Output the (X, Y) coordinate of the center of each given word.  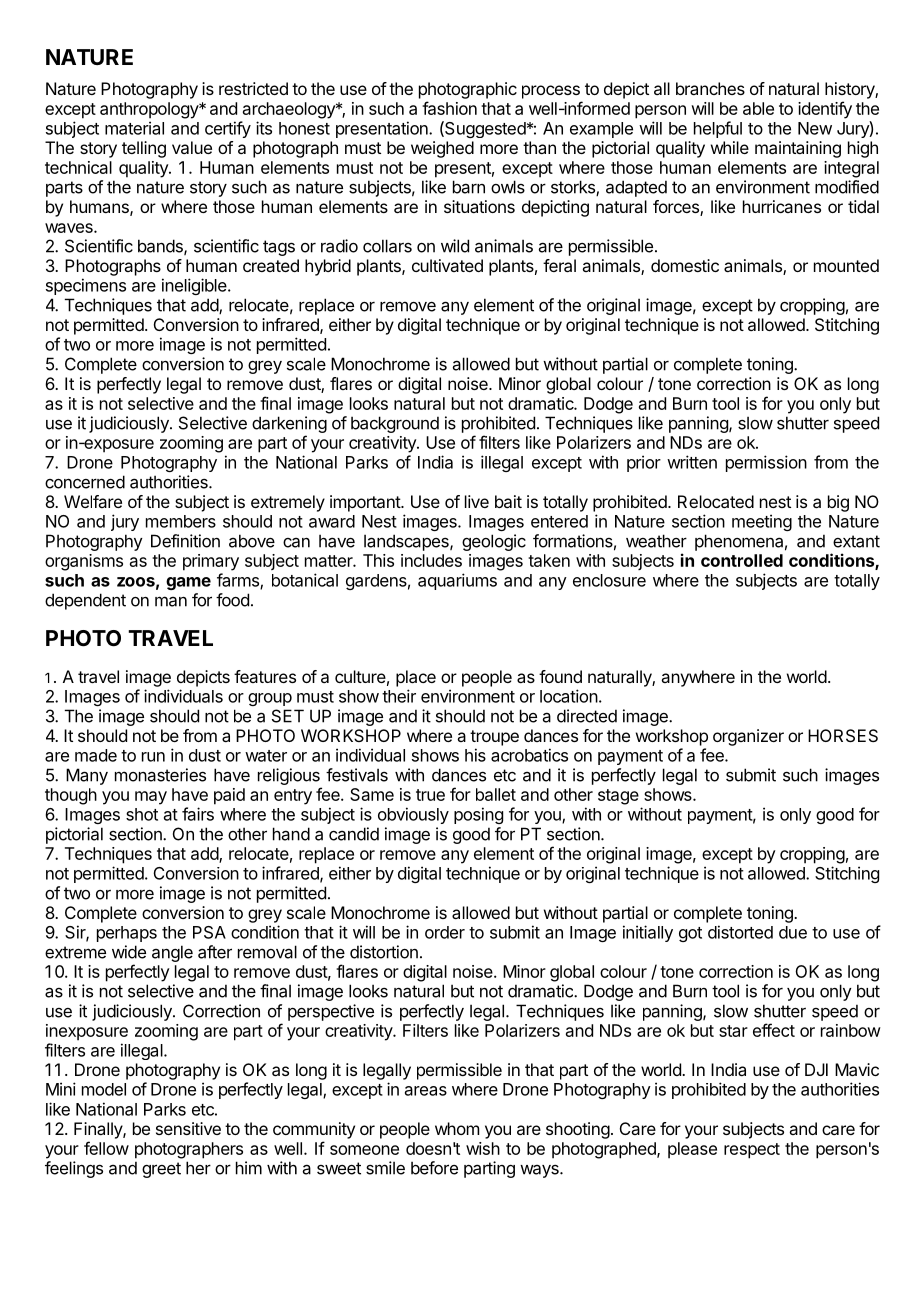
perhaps (127, 934)
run (153, 757)
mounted (846, 265)
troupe (494, 738)
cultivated (447, 265)
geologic (494, 542)
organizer (748, 737)
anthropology (150, 110)
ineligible (195, 286)
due (793, 932)
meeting (762, 522)
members (181, 521)
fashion (449, 108)
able (758, 108)
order (445, 932)
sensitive (188, 1128)
